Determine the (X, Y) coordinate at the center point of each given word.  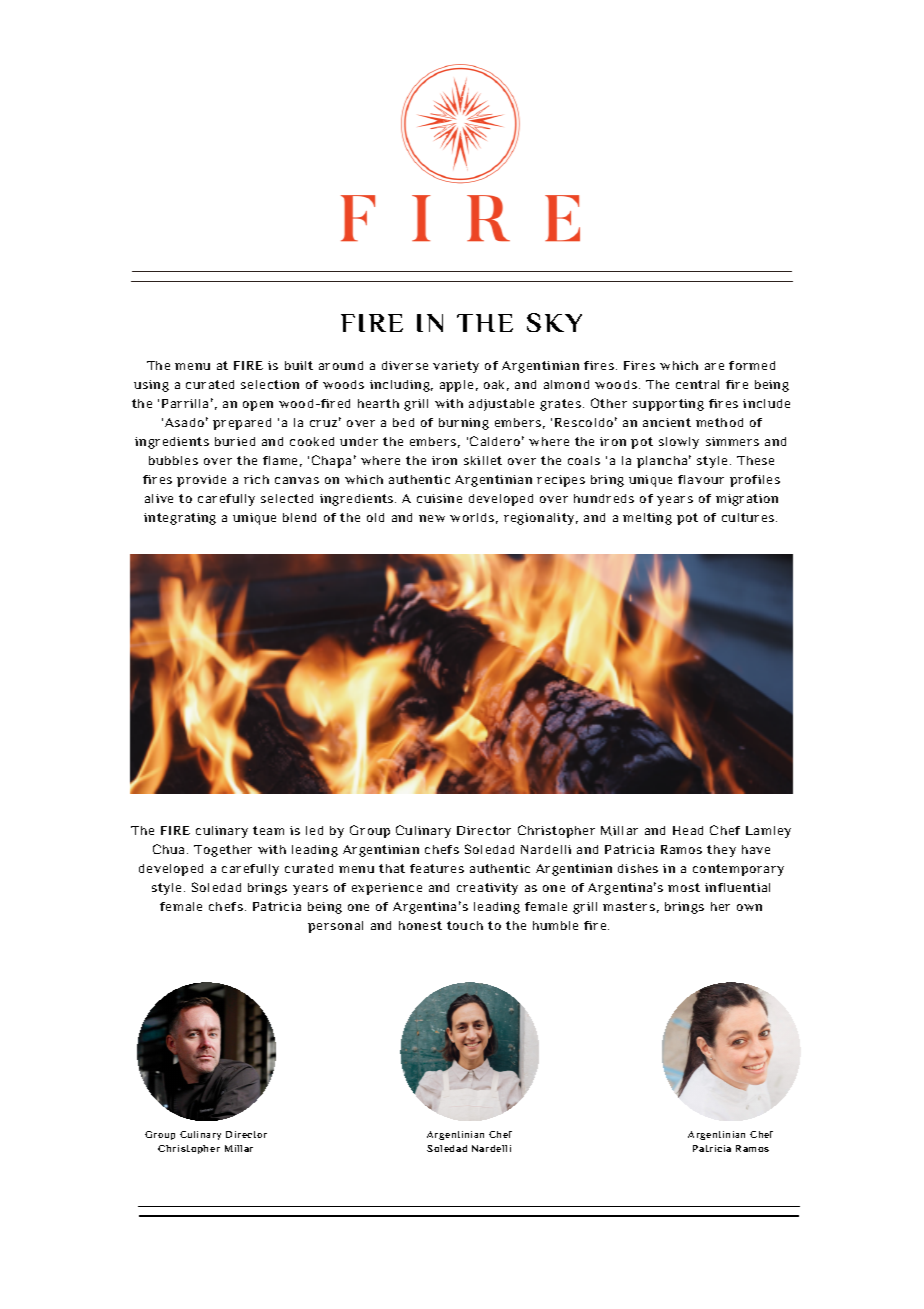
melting (647, 519)
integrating (180, 519)
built (299, 365)
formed (752, 365)
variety (456, 367)
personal (335, 927)
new (432, 518)
